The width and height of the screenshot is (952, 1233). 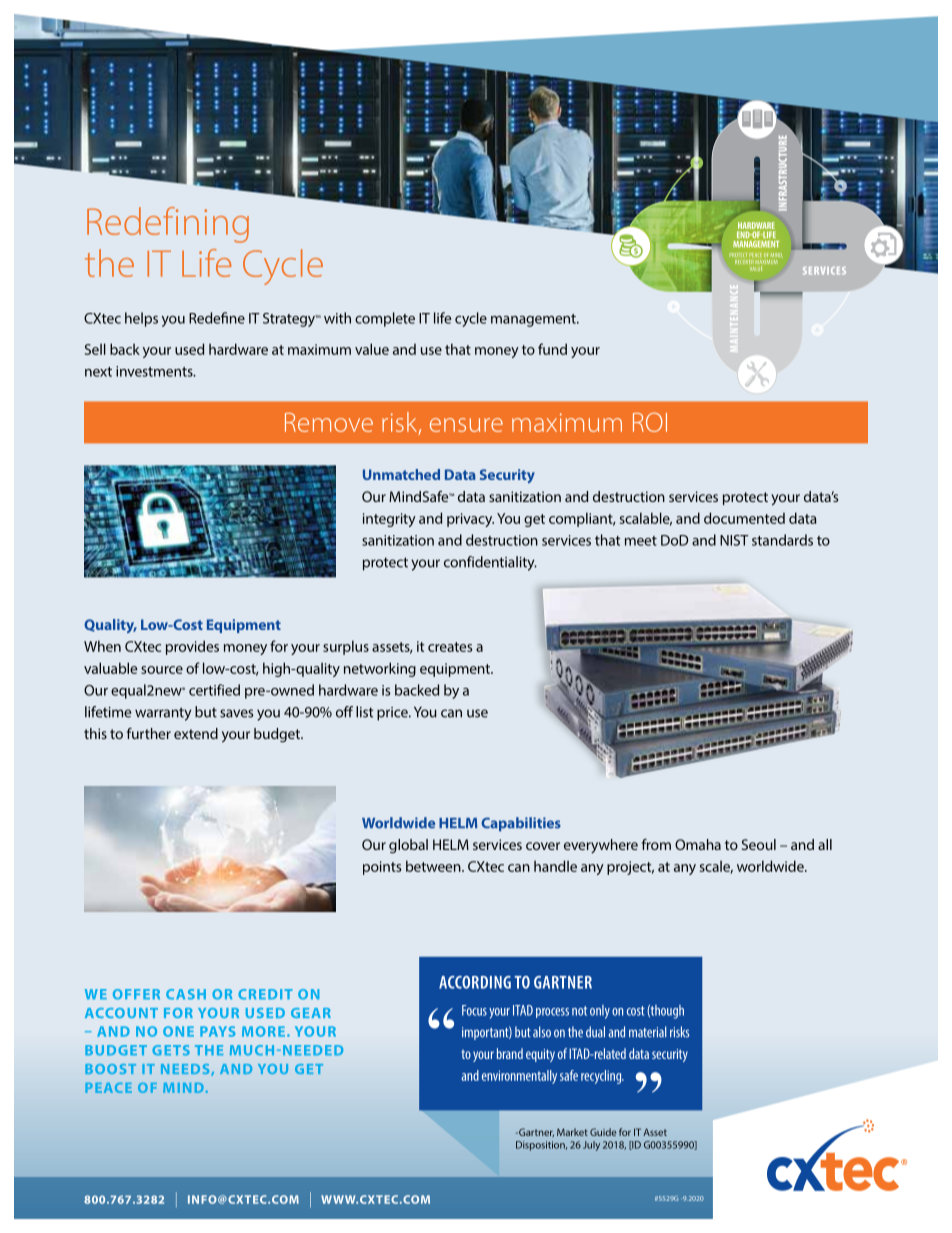 What do you see at coordinates (521, 824) in the screenshot?
I see `Capabilities` at bounding box center [521, 824].
